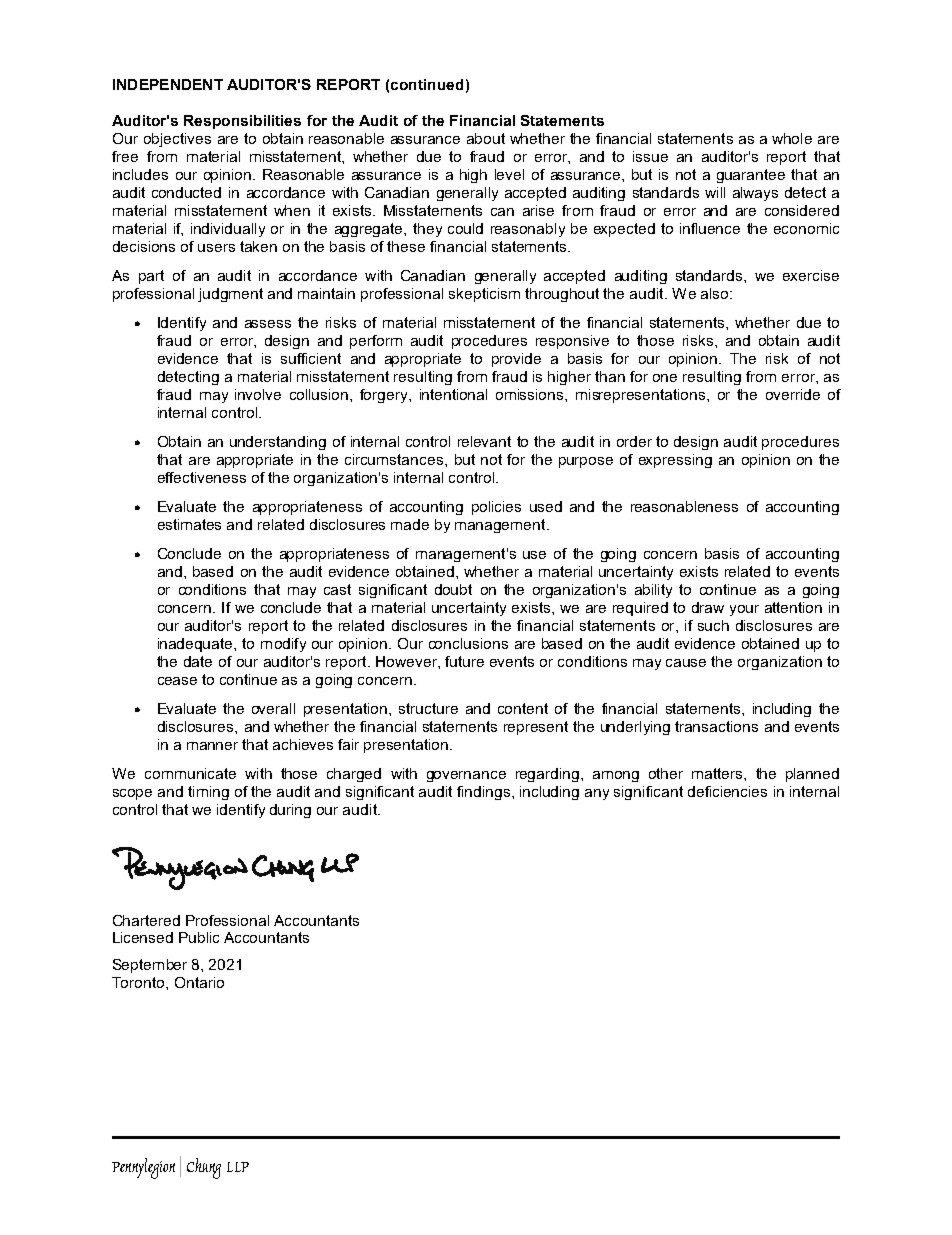 The width and height of the screenshot is (952, 1235). I want to click on Public, so click(199, 937).
